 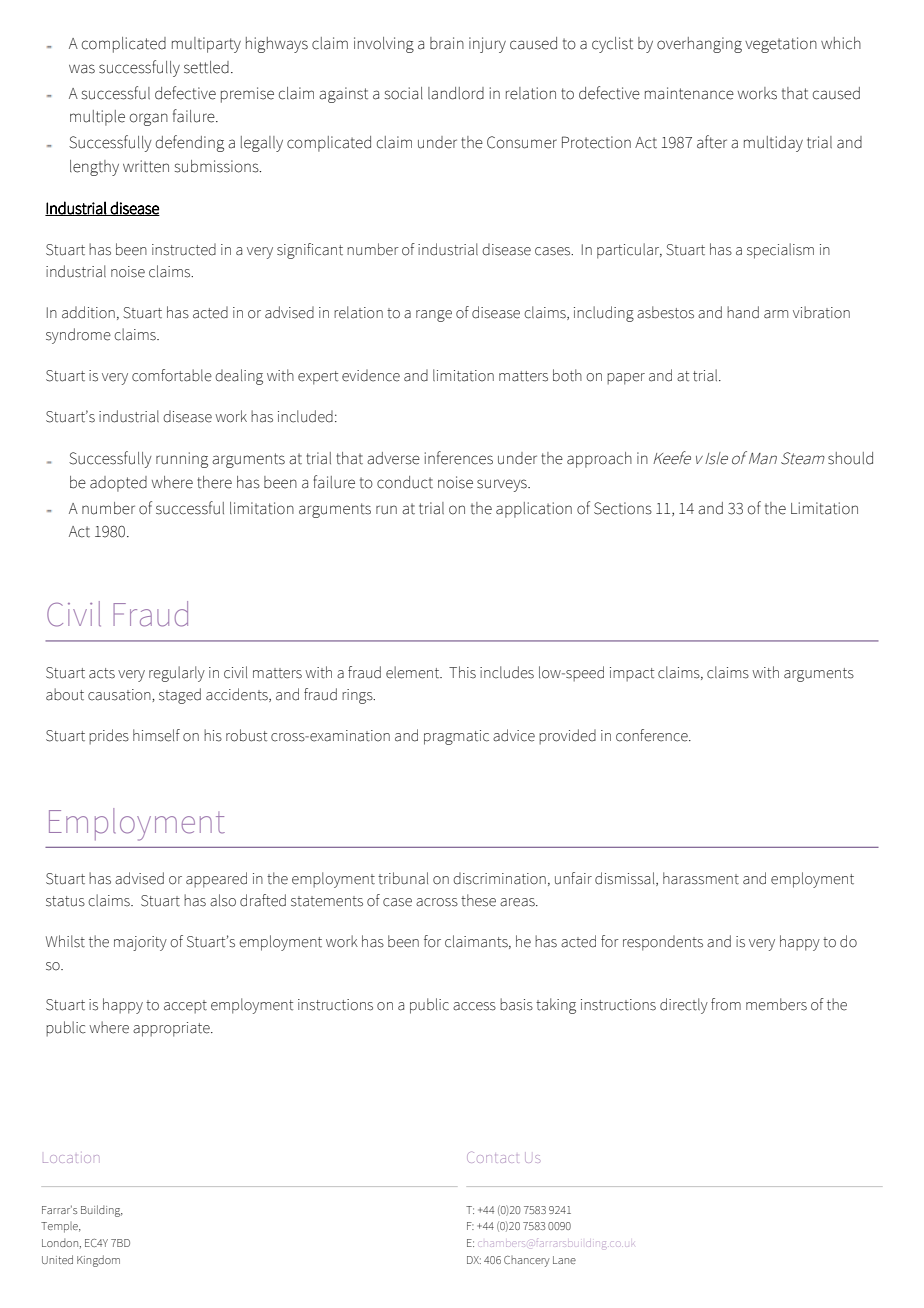 What do you see at coordinates (456, 93) in the document?
I see `landlord` at bounding box center [456, 93].
